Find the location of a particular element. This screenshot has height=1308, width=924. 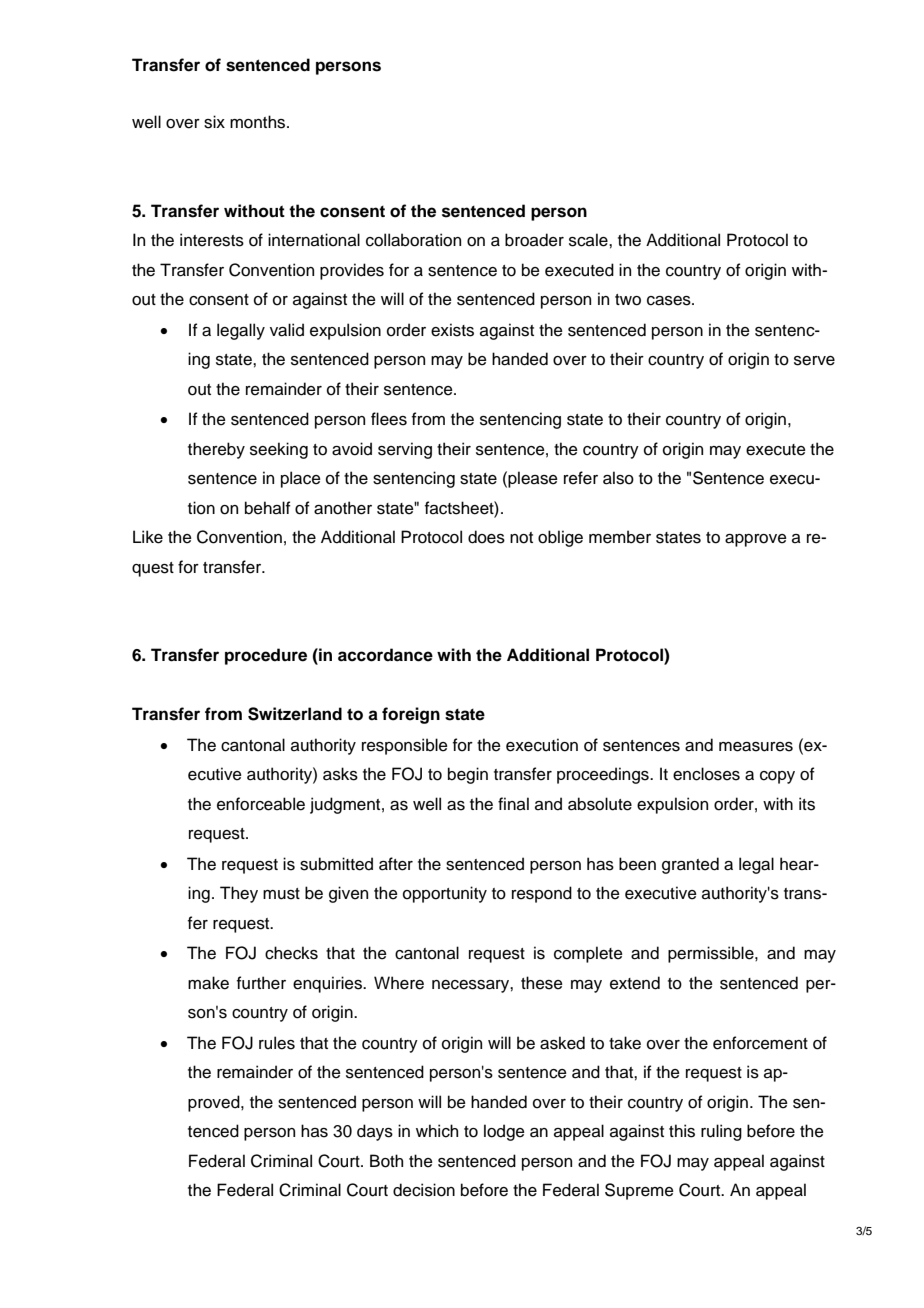

accordance is located at coordinates (385, 655).
